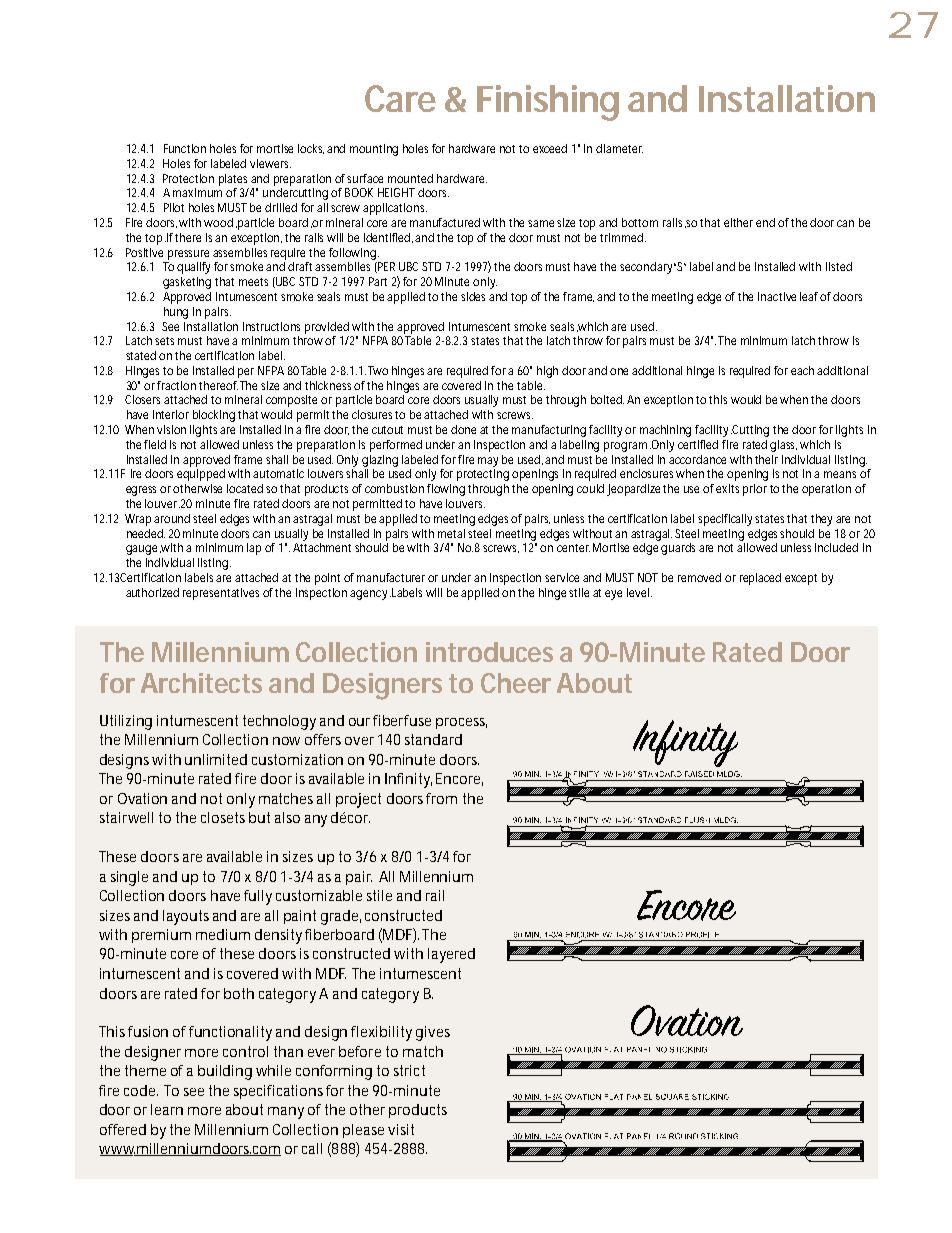  Describe the element at coordinates (152, 592) in the page. I see `authorized` at that location.
